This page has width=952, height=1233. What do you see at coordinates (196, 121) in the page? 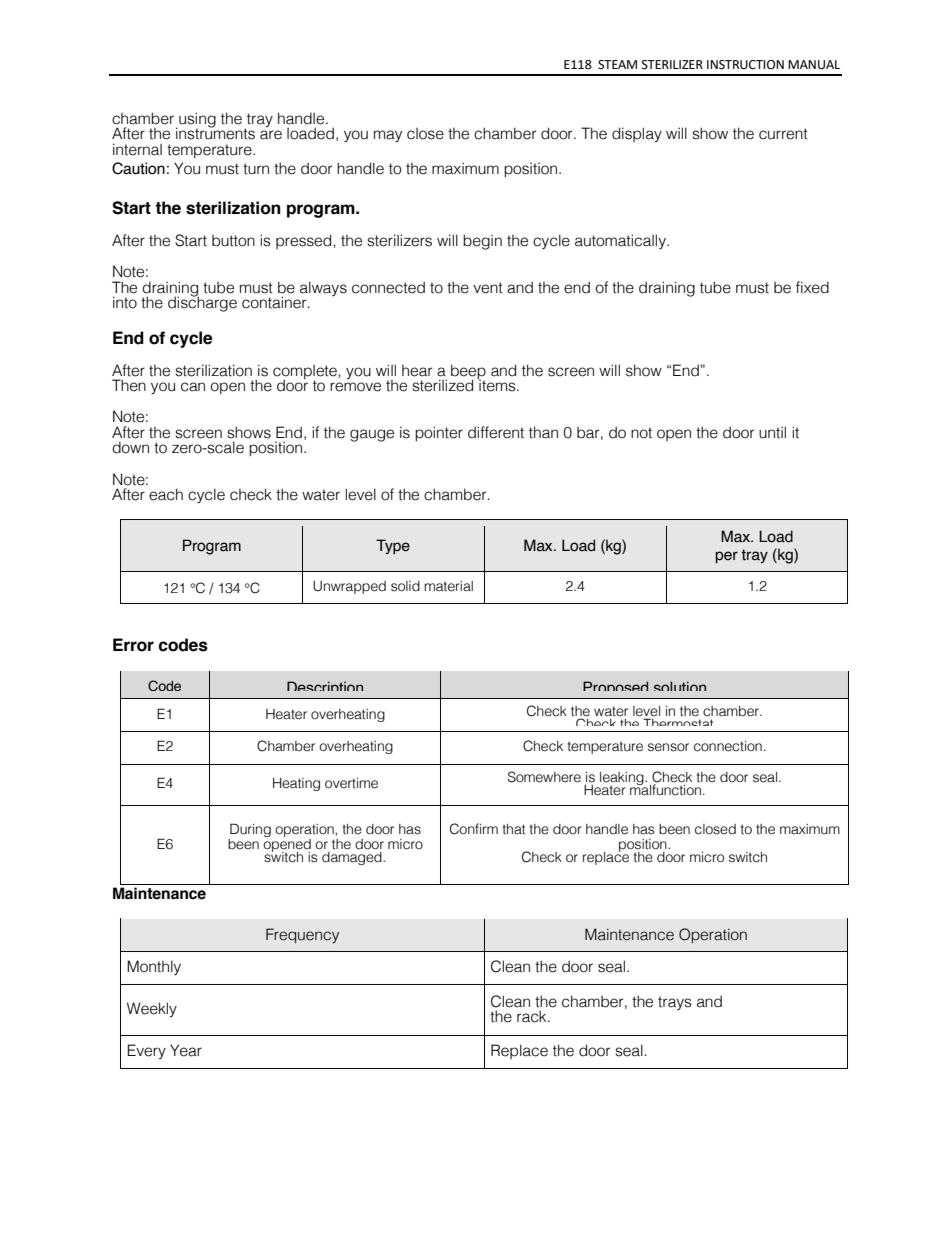
I see `using` at bounding box center [196, 121].
